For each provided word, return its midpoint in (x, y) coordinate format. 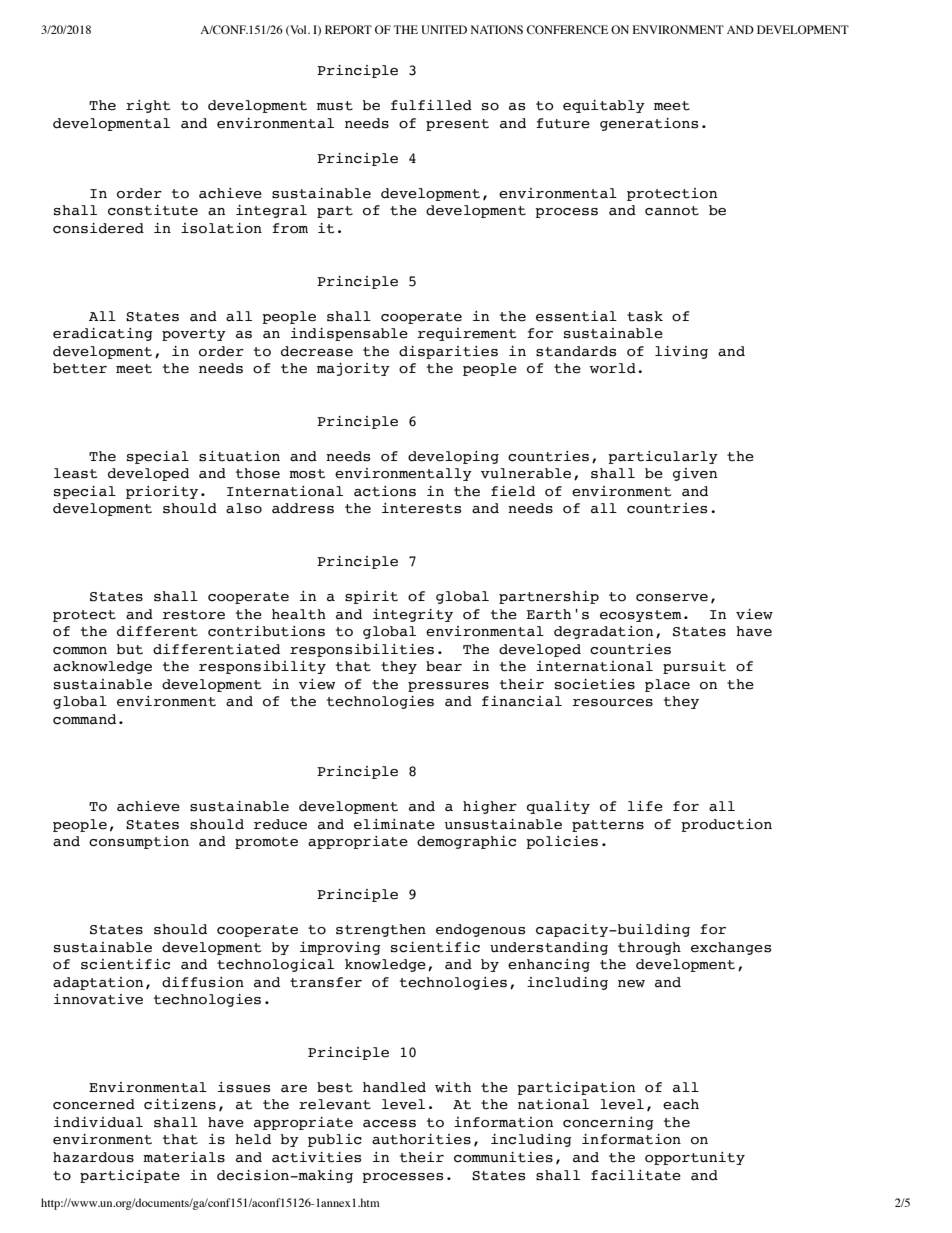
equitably (604, 106)
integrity (413, 615)
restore (193, 615)
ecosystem (641, 616)
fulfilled (431, 105)
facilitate (636, 1175)
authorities (421, 1139)
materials (184, 1157)
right (148, 106)
